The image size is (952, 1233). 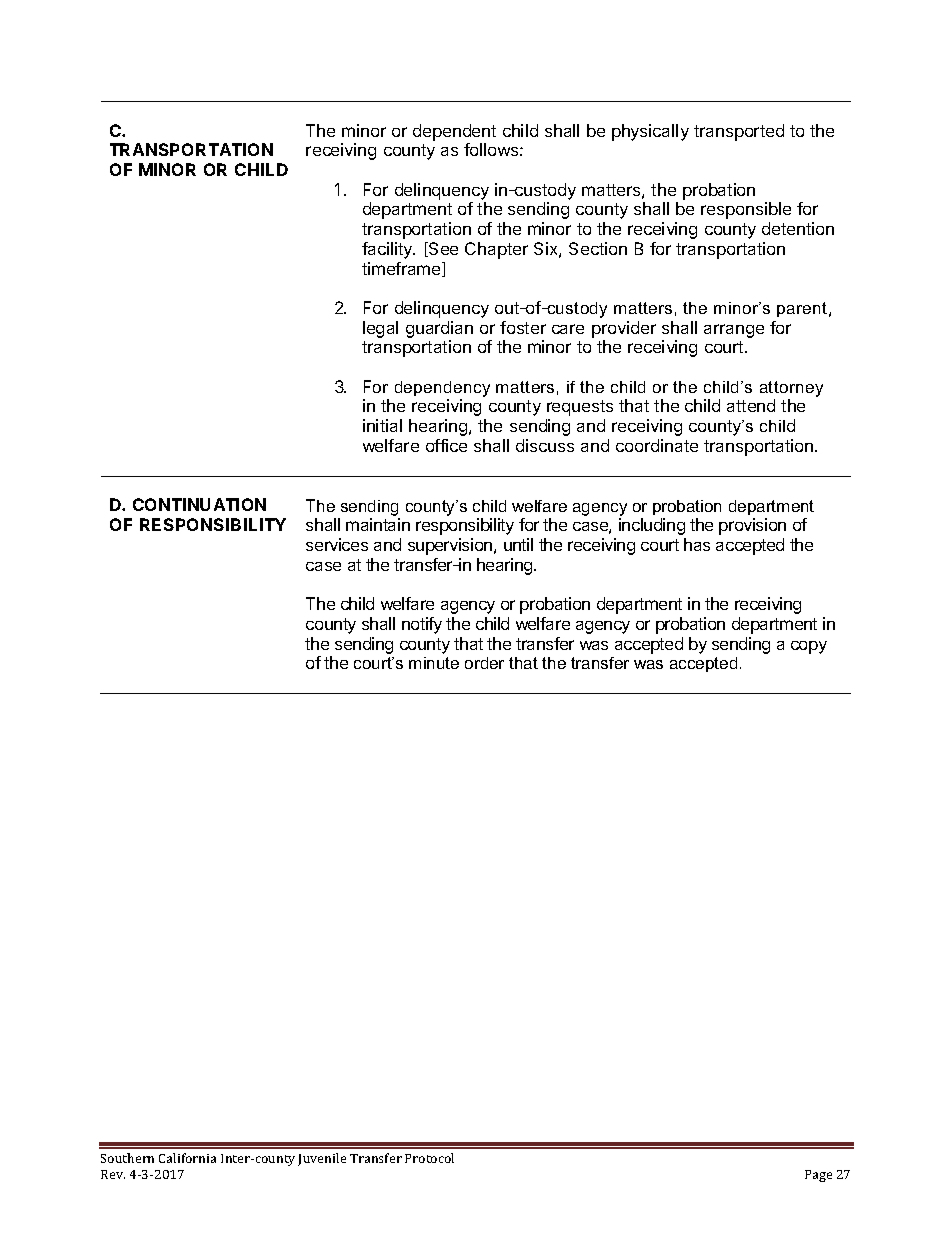 What do you see at coordinates (388, 250) in the screenshot?
I see `facility` at bounding box center [388, 250].
